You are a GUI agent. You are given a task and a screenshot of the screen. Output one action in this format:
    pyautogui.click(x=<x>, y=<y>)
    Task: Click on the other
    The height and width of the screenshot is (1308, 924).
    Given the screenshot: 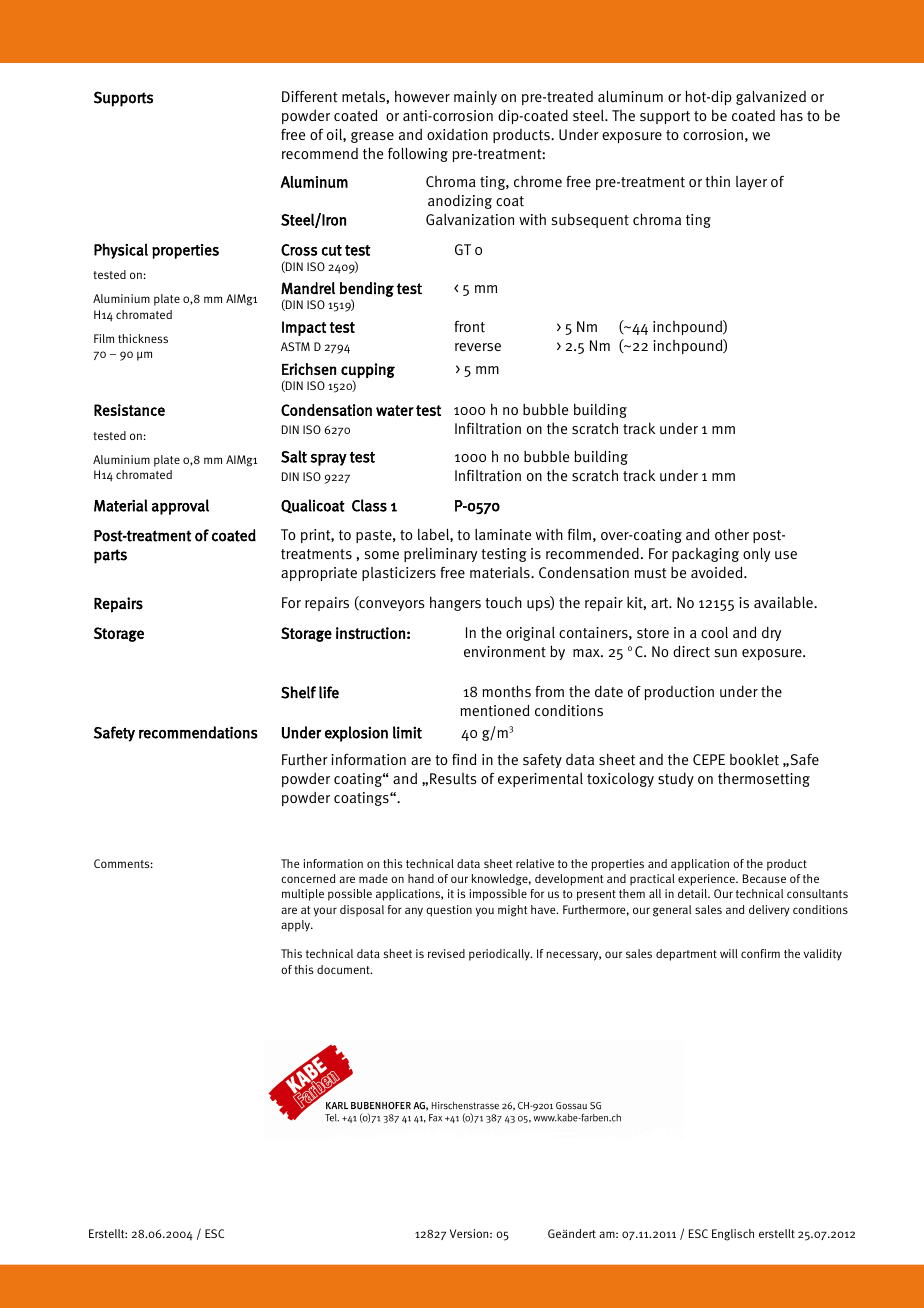 What is the action you would take?
    pyautogui.click(x=732, y=534)
